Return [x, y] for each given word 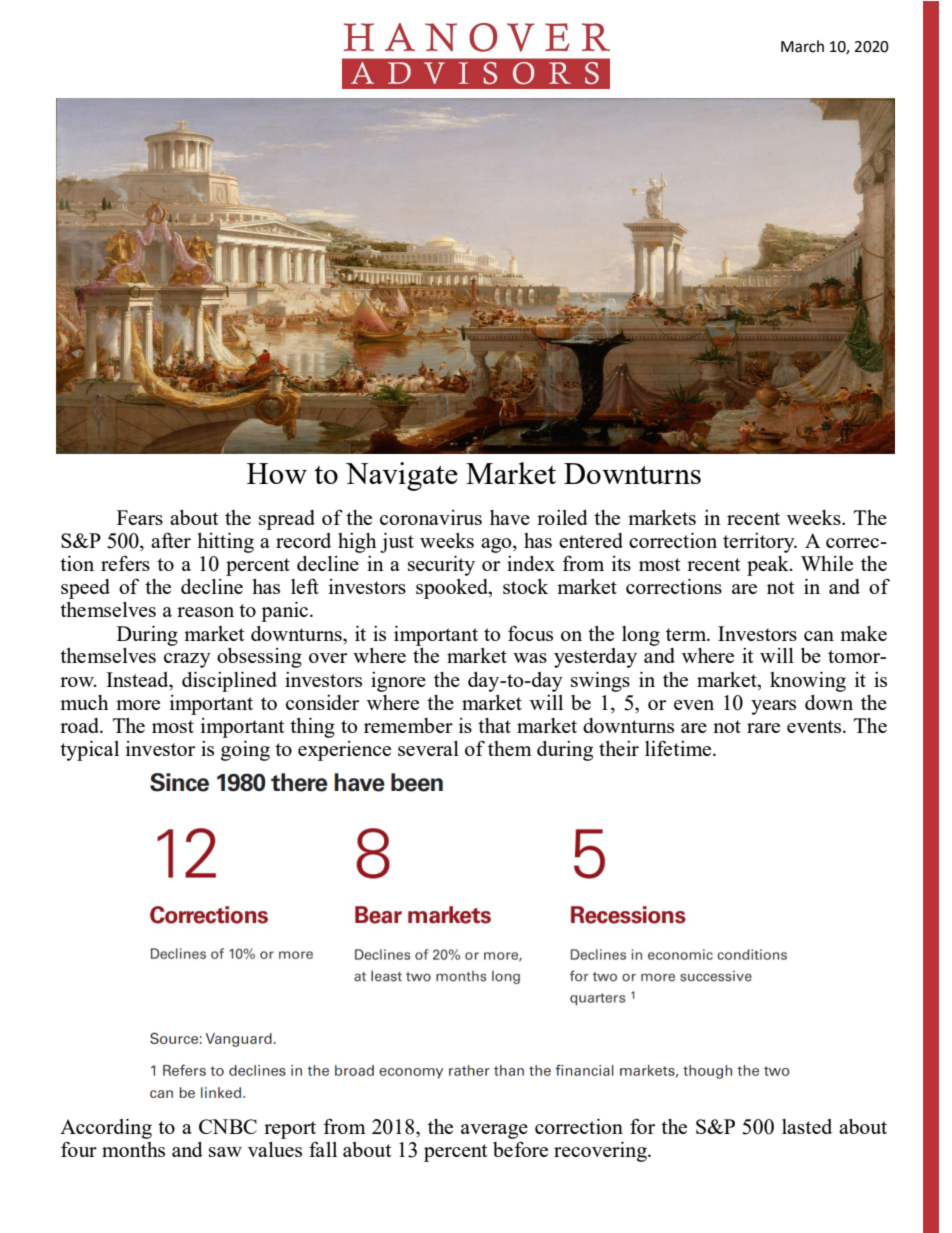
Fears [140, 517]
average [494, 1131]
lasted [807, 1126]
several [428, 748]
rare [763, 728]
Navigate [402, 476]
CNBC [228, 1126]
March [802, 46]
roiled [562, 517]
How [277, 473]
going [245, 751]
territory [760, 543]
